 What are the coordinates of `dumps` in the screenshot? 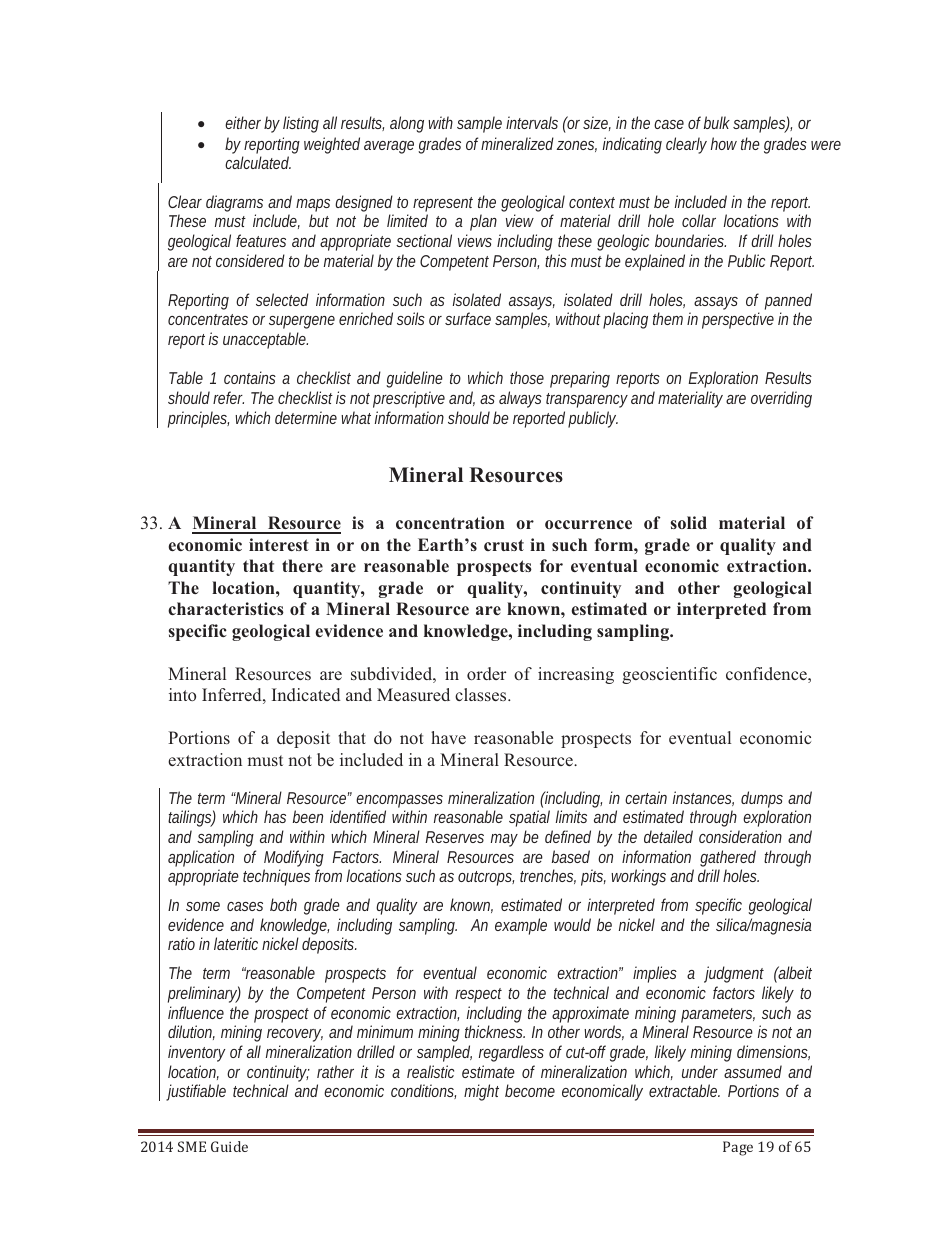 It's located at (762, 799).
